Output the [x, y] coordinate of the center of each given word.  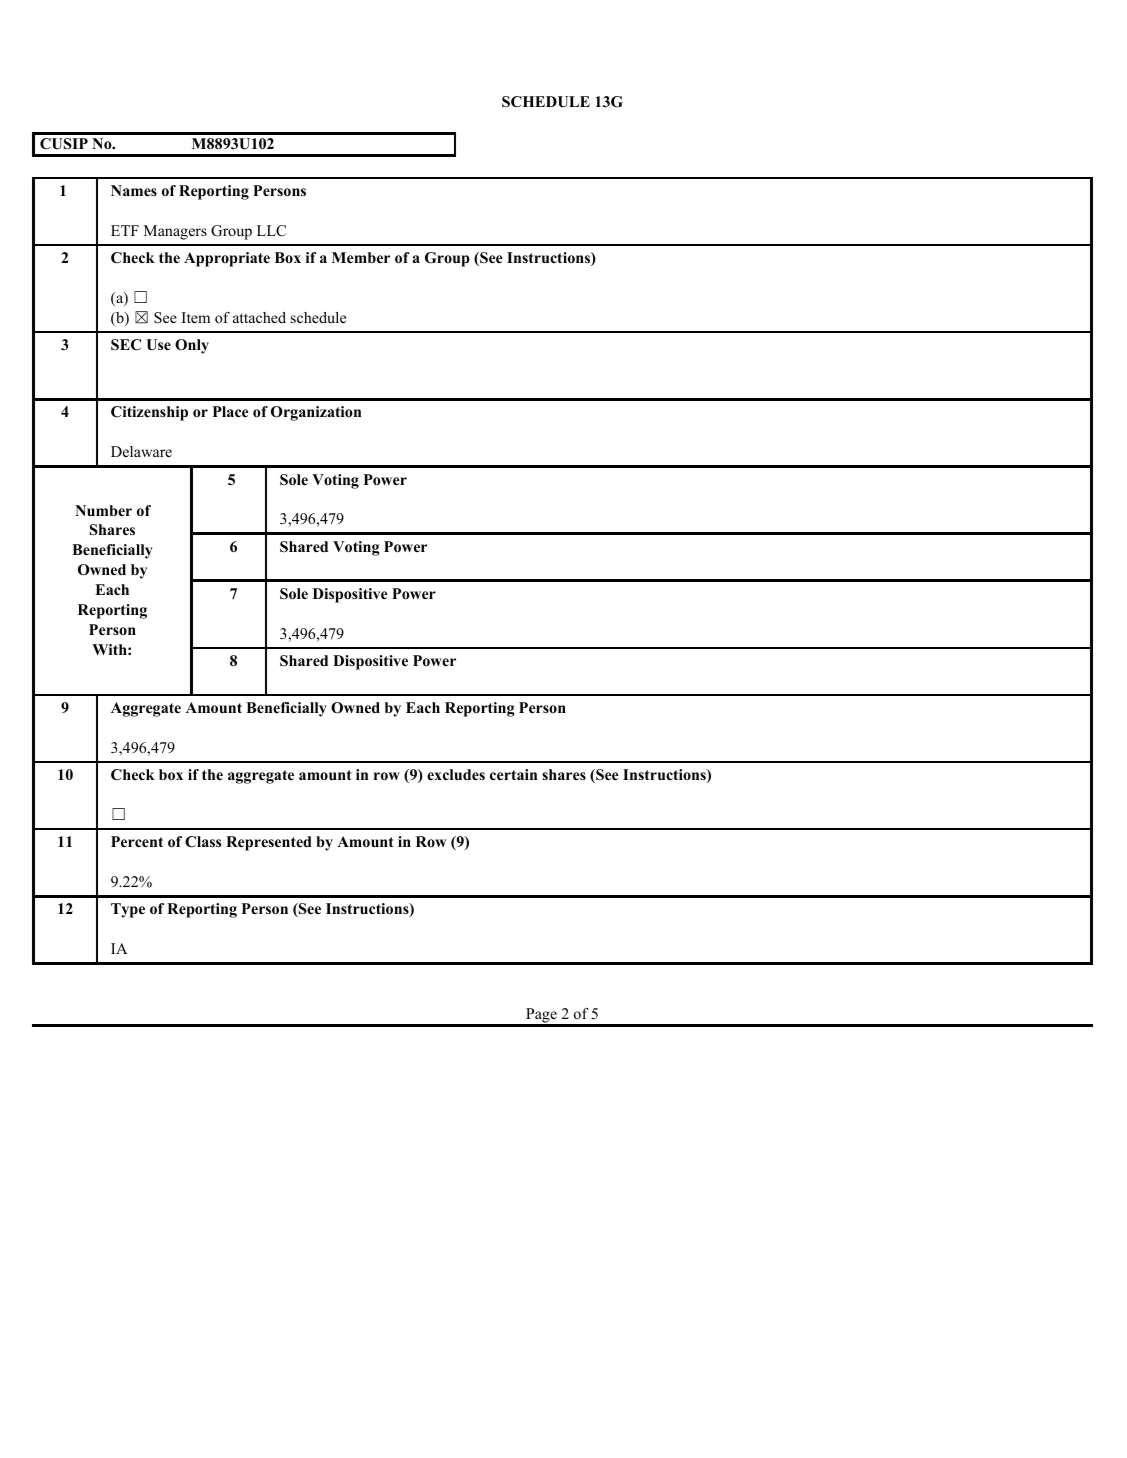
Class [203, 842]
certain [513, 774]
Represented [269, 843]
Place [231, 411]
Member [361, 257]
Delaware [141, 451]
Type [128, 910]
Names [134, 190]
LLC [271, 231]
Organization [316, 413]
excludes [456, 774]
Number [103, 510]
